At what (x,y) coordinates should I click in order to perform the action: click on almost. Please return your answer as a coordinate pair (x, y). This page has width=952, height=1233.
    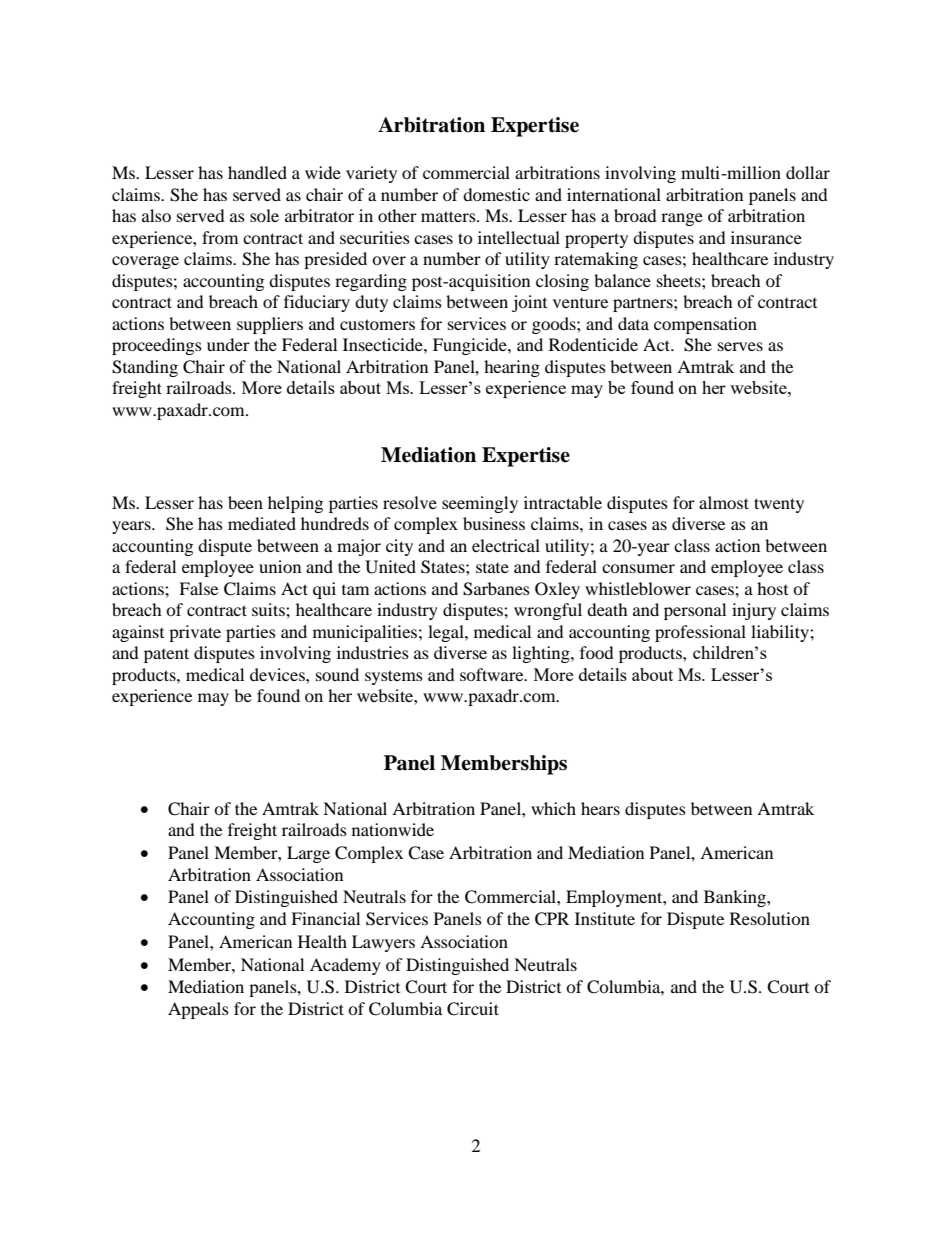
    Looking at the image, I should click on (724, 502).
